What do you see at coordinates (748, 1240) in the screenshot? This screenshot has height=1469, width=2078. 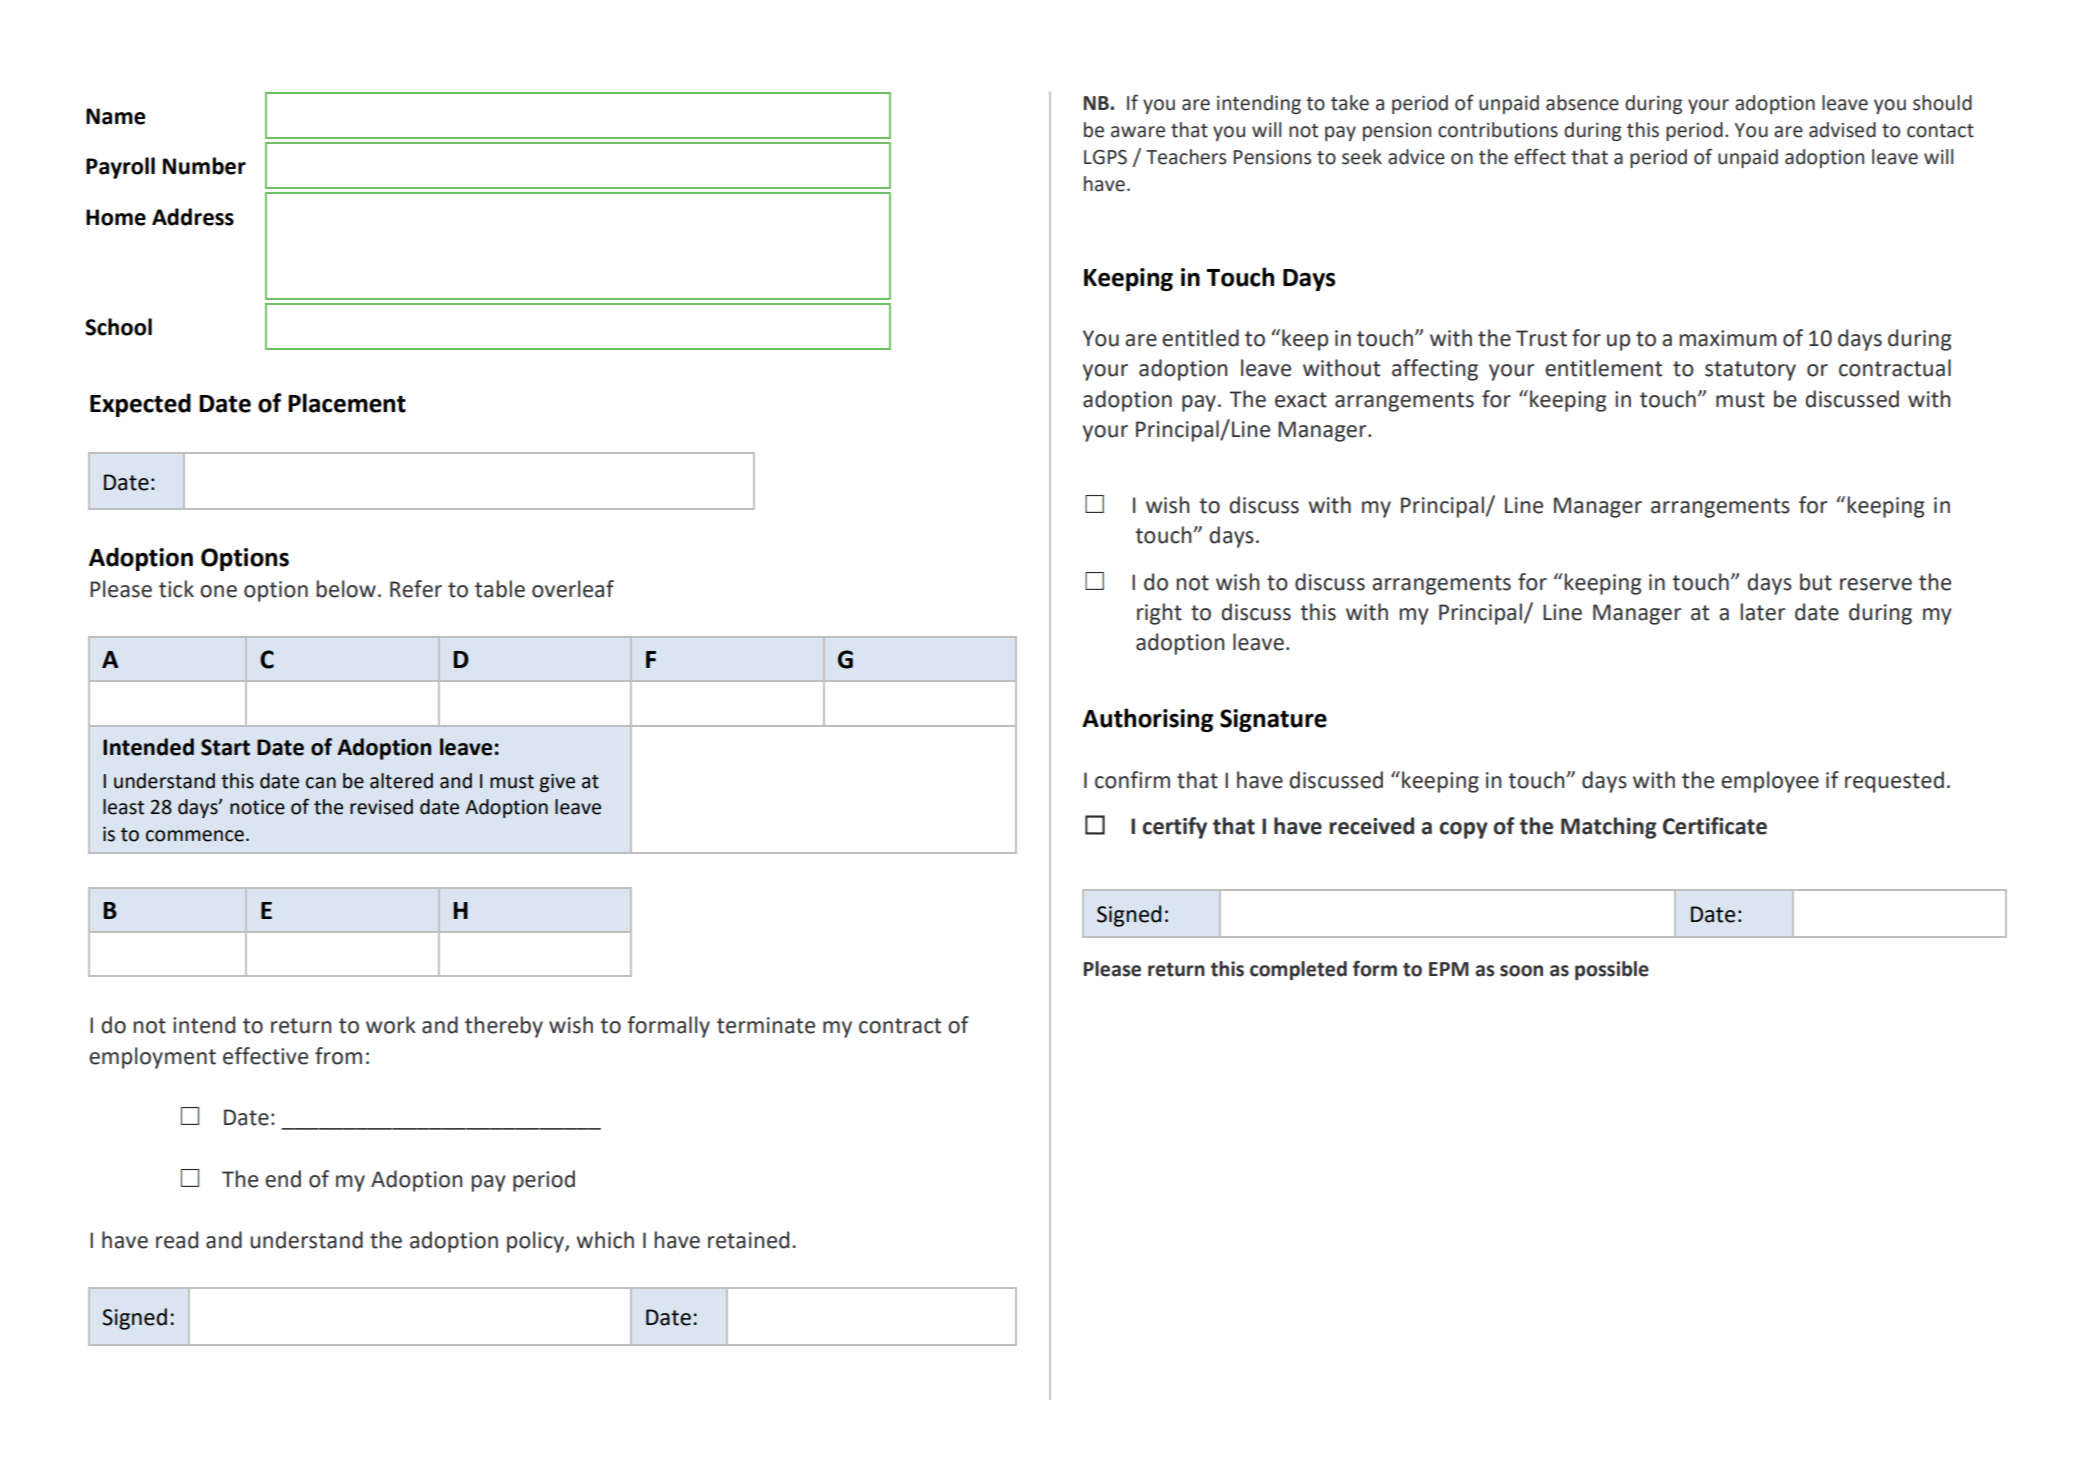 I see `retained` at bounding box center [748, 1240].
